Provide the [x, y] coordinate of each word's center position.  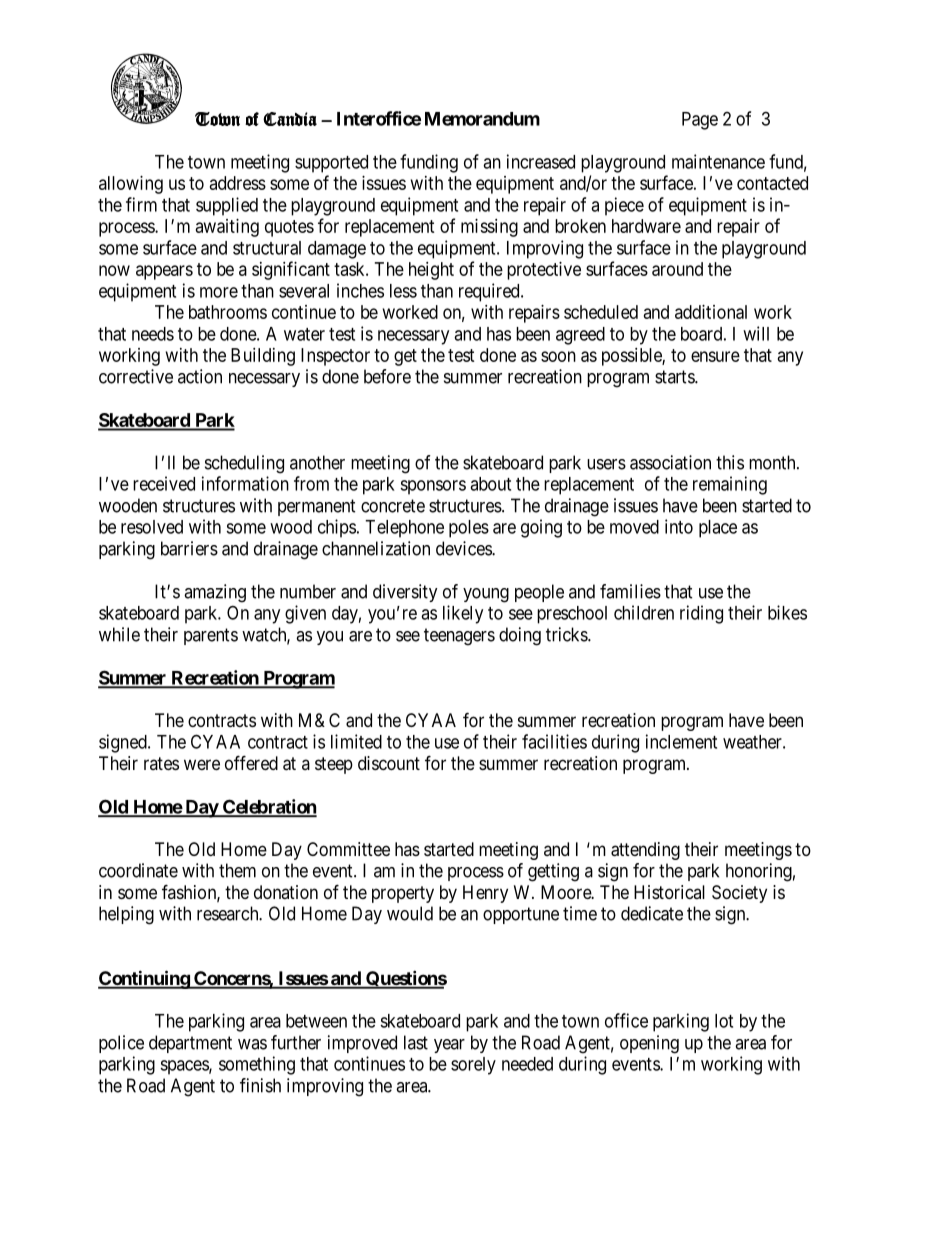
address [238, 183]
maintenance [718, 161]
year [449, 1046]
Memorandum [482, 119]
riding [701, 614]
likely [463, 614]
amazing [215, 593]
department [190, 1044]
